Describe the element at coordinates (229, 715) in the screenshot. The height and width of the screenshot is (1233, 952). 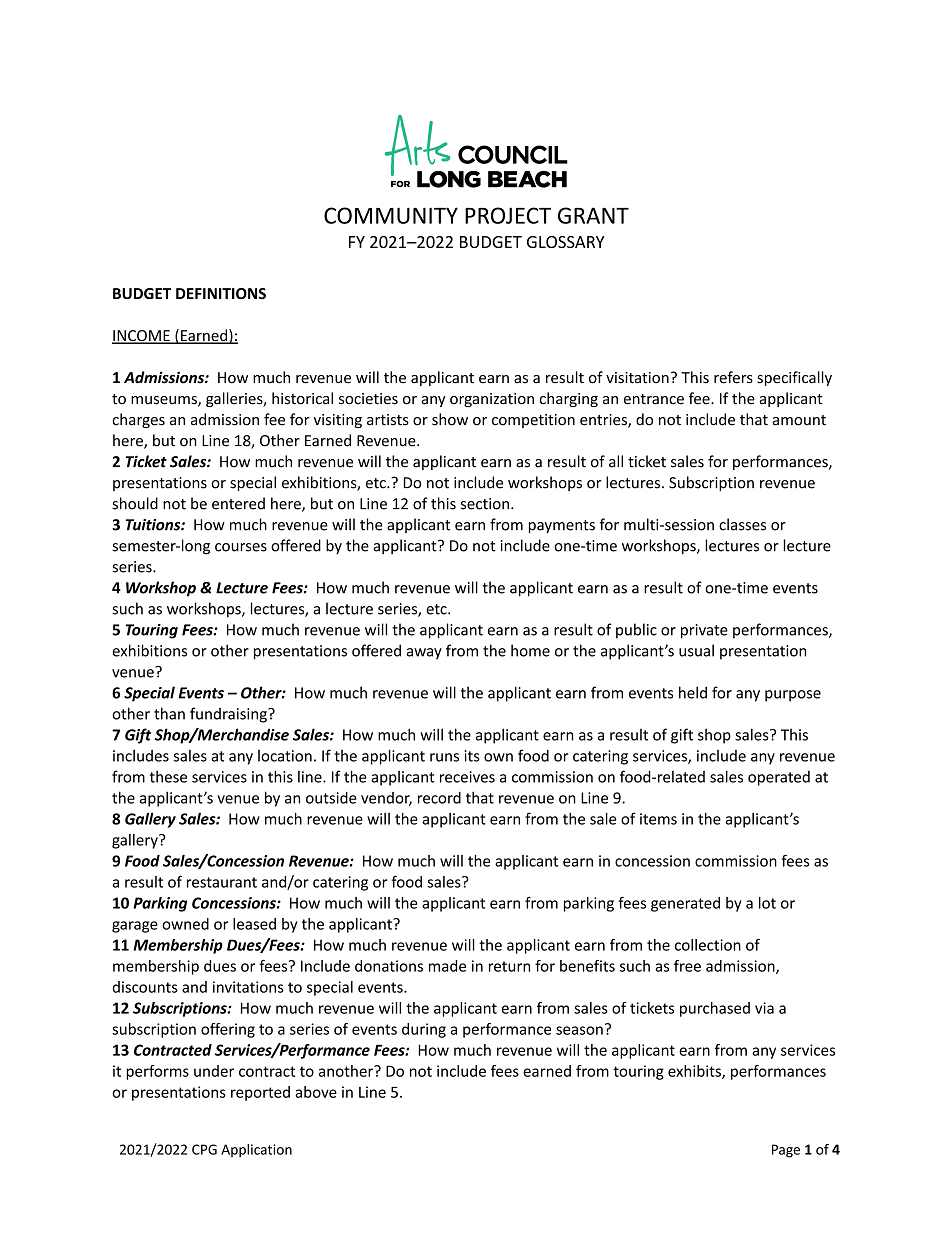
I see `fundraising` at that location.
